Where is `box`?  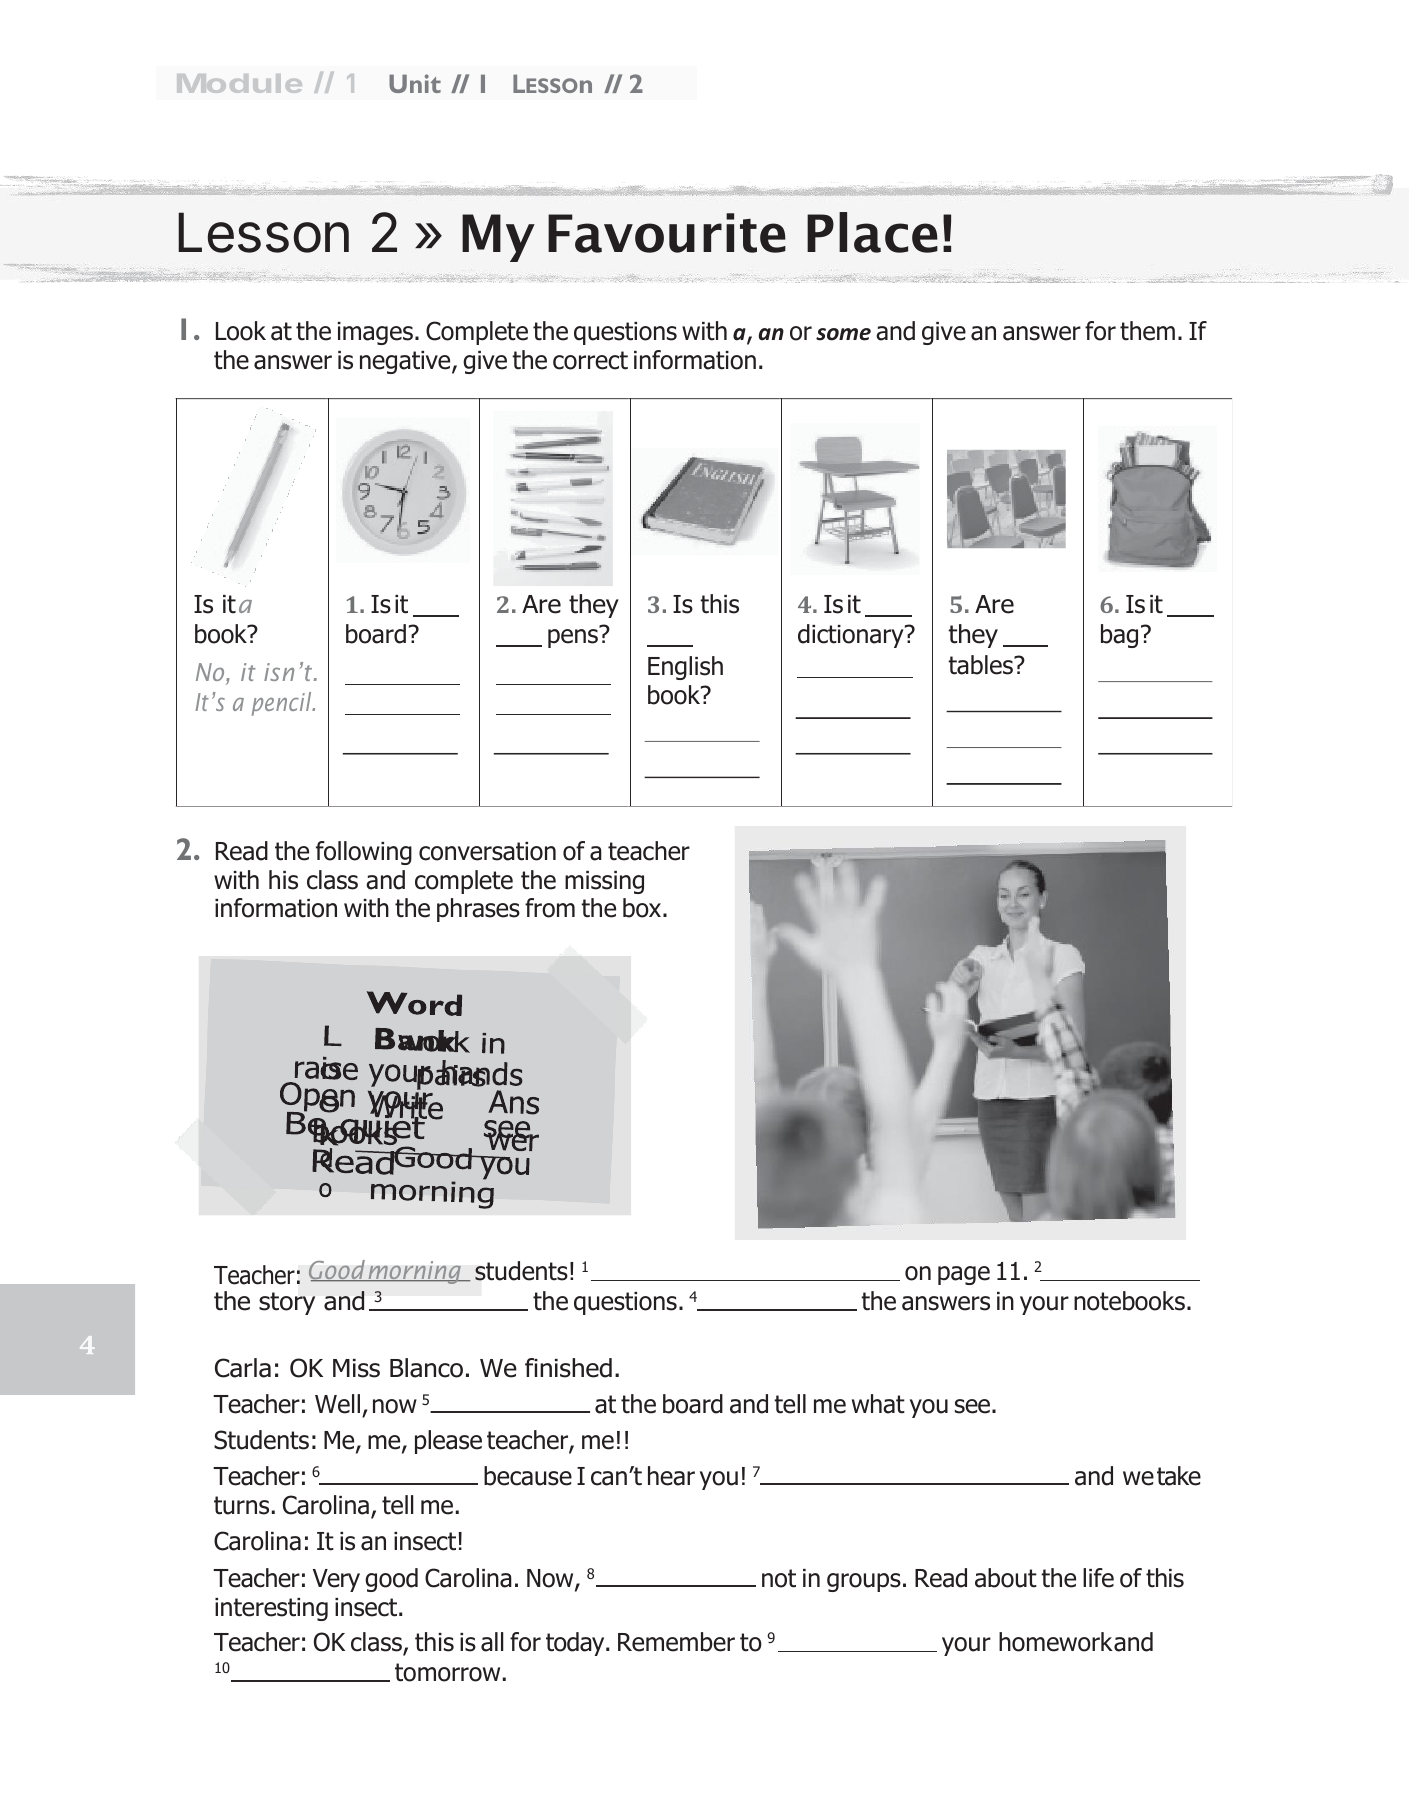 box is located at coordinates (643, 908).
